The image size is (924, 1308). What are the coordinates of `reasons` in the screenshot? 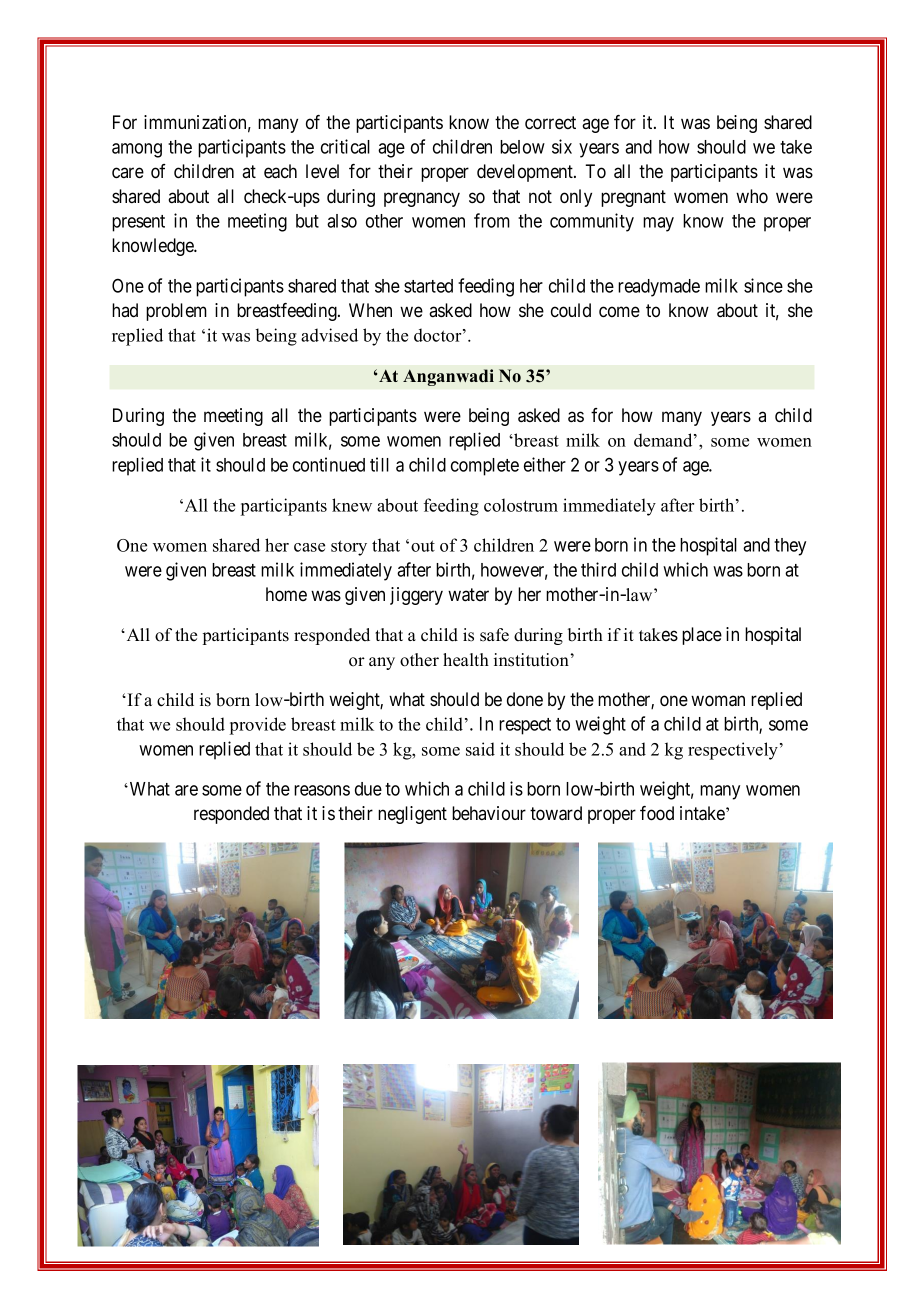 It's located at (322, 790).
